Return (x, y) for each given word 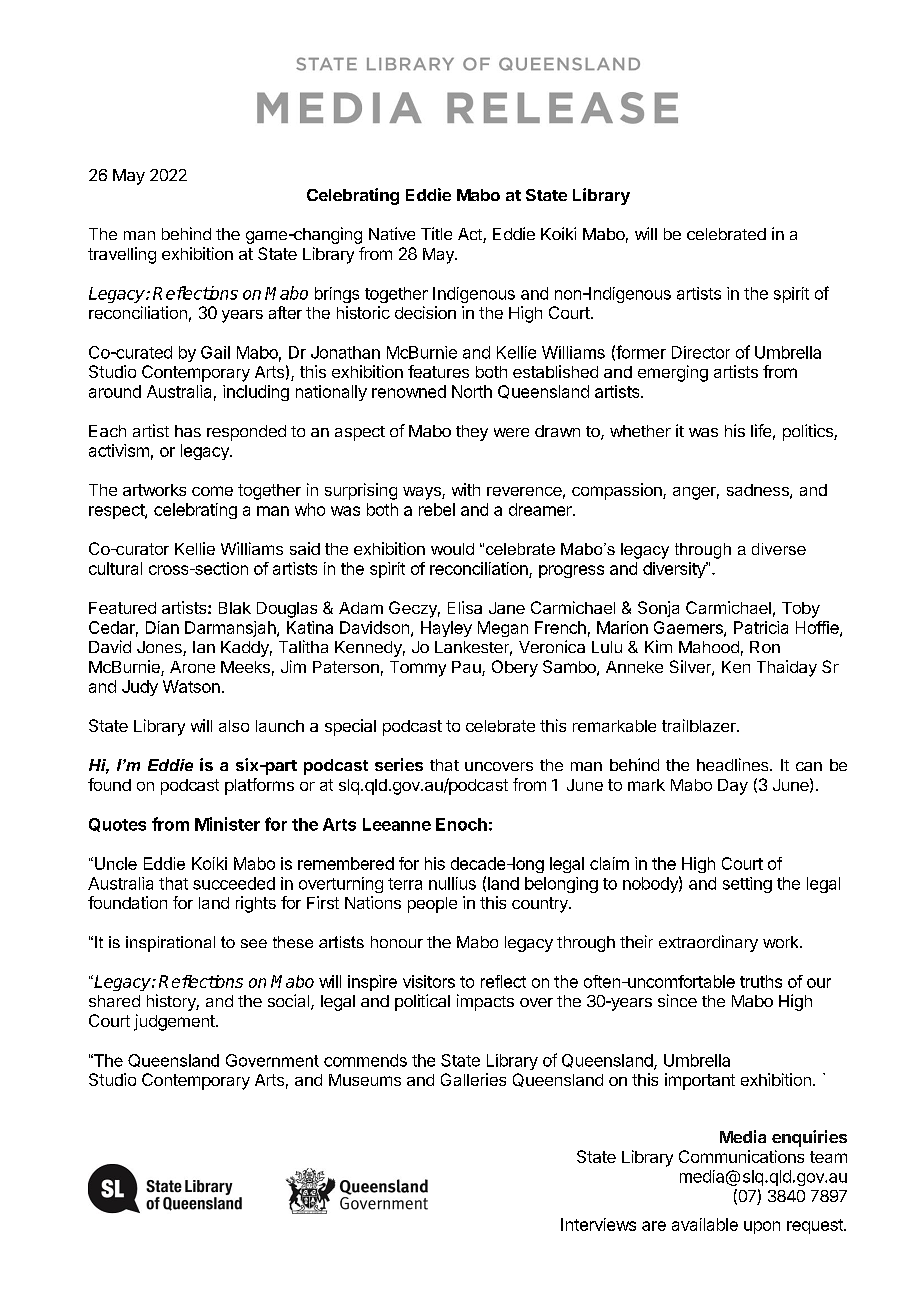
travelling (122, 255)
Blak (235, 608)
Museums (365, 1080)
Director (701, 352)
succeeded (234, 883)
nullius (452, 883)
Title (436, 233)
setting (747, 885)
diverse (779, 549)
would (452, 549)
